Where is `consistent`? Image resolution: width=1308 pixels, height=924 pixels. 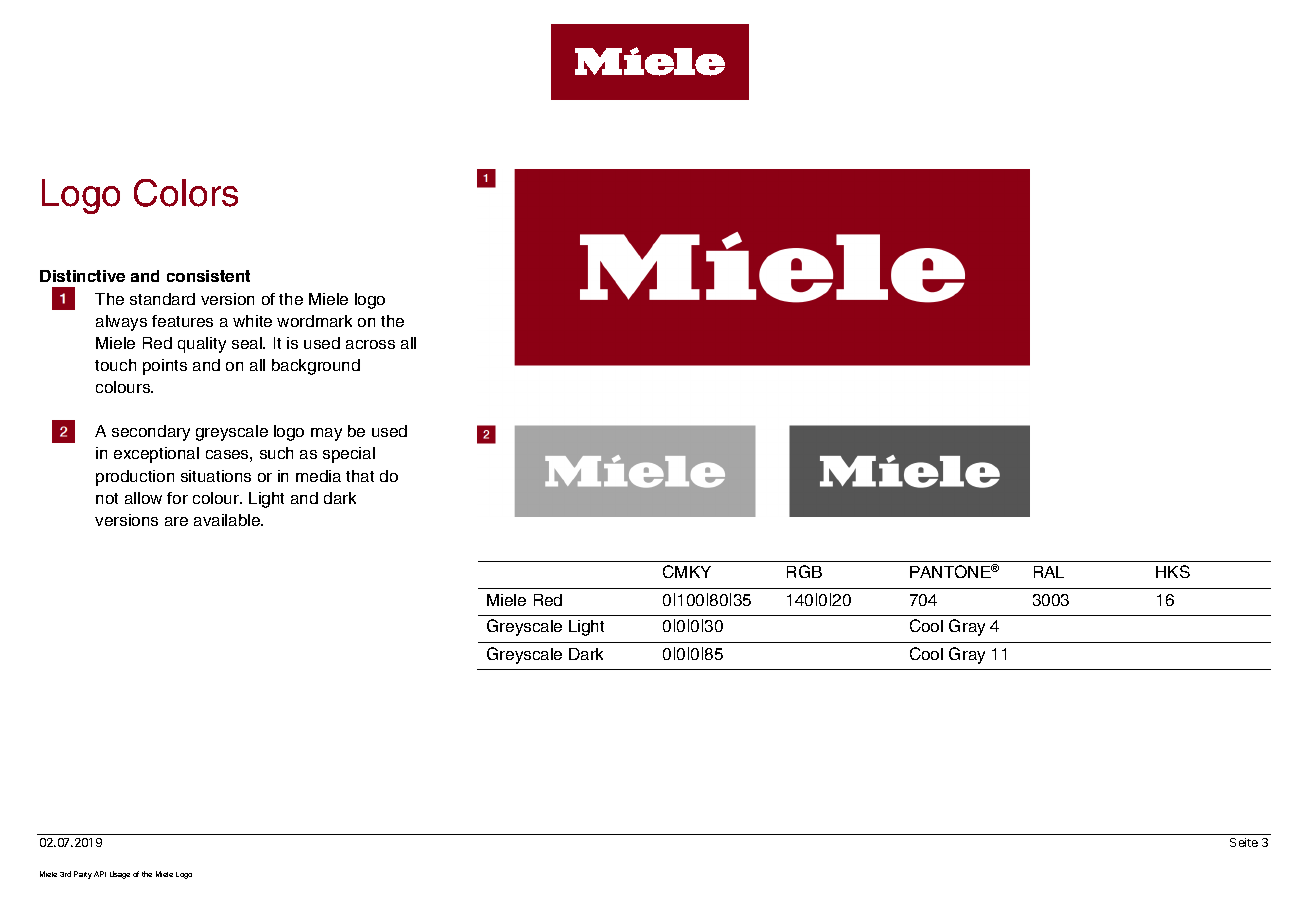 consistent is located at coordinates (208, 276).
